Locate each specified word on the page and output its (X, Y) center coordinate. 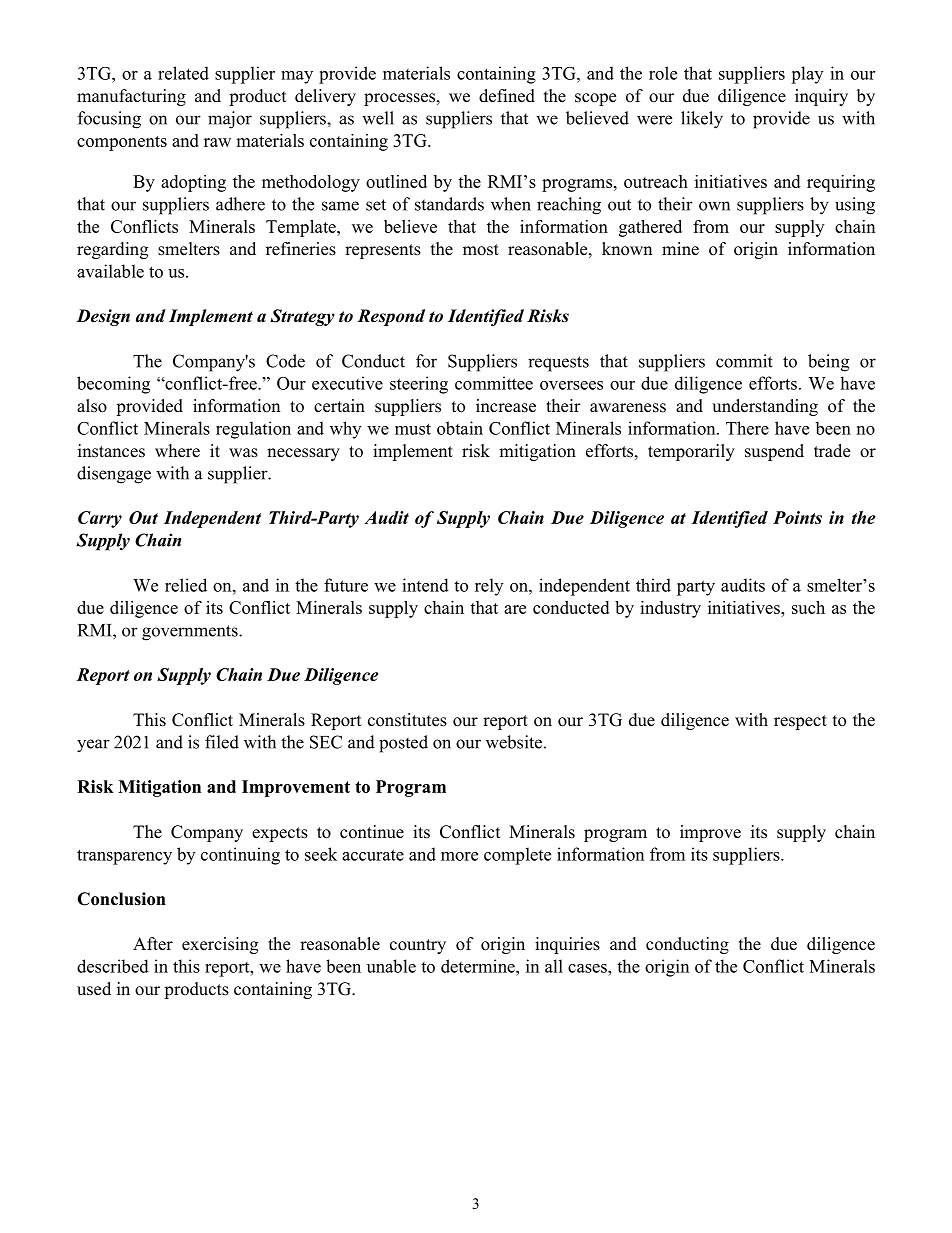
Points (797, 517)
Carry (100, 519)
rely (489, 587)
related (183, 73)
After (153, 944)
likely (702, 120)
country (418, 946)
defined (507, 96)
